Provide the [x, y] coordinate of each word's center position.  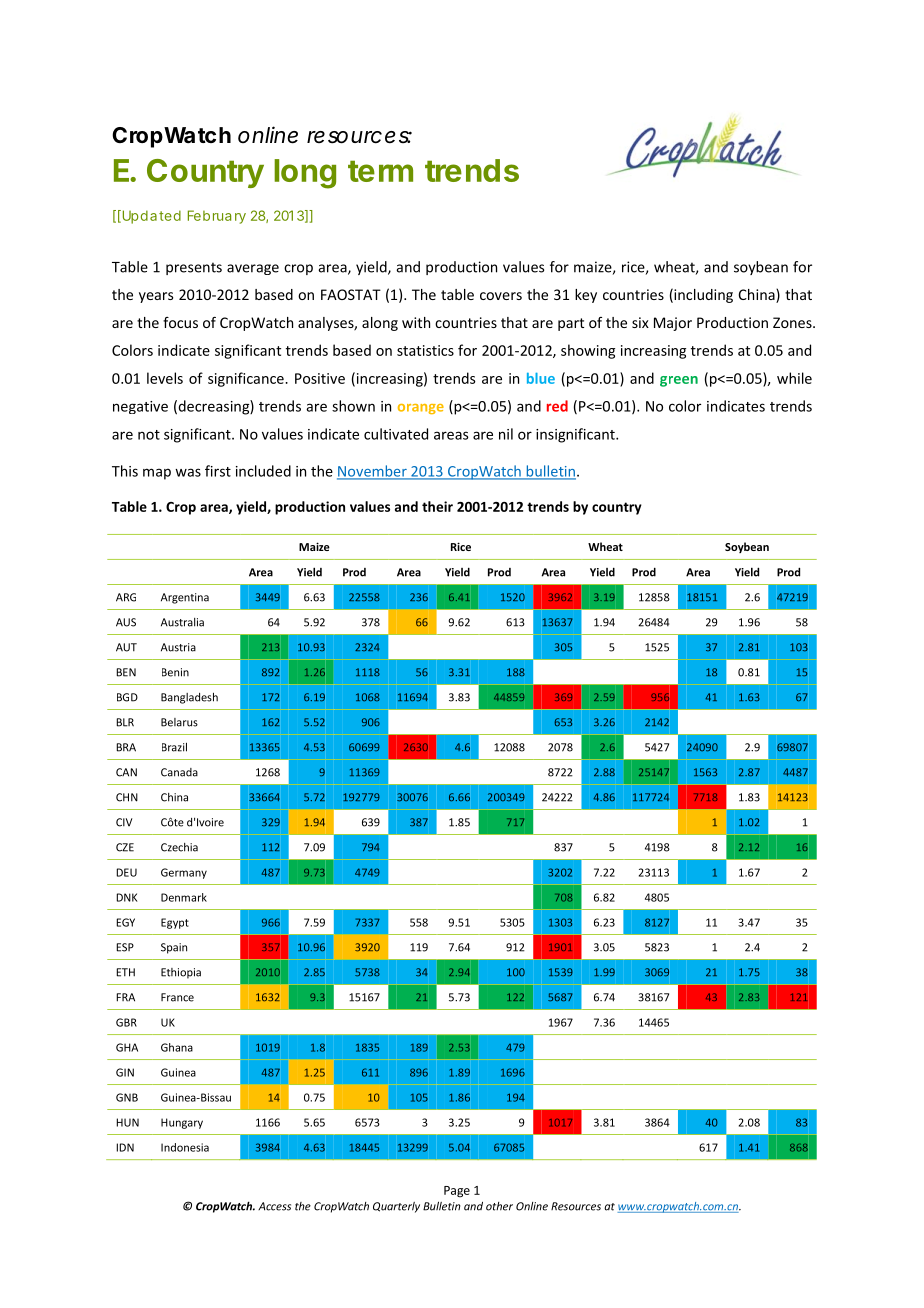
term [380, 171]
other [499, 1206]
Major [673, 324]
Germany [184, 873]
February [217, 217]
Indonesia [185, 1147]
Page [457, 1192]
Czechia [179, 847]
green [679, 381]
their [437, 506]
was [188, 472]
